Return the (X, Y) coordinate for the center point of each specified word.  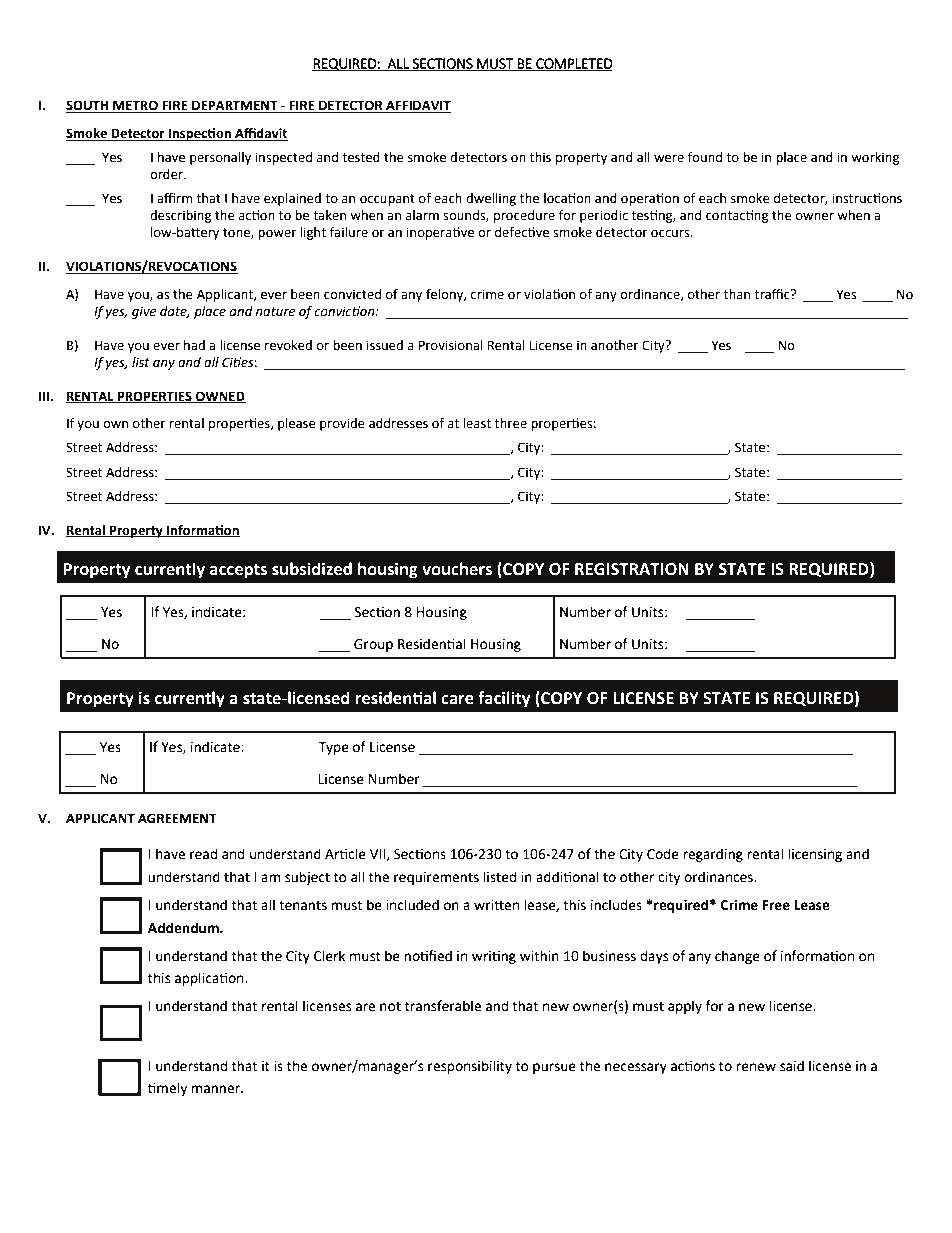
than (737, 294)
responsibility (470, 1067)
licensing (815, 855)
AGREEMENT (177, 818)
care (457, 700)
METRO (135, 106)
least (477, 423)
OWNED (220, 397)
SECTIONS (442, 64)
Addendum (184, 928)
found (705, 157)
